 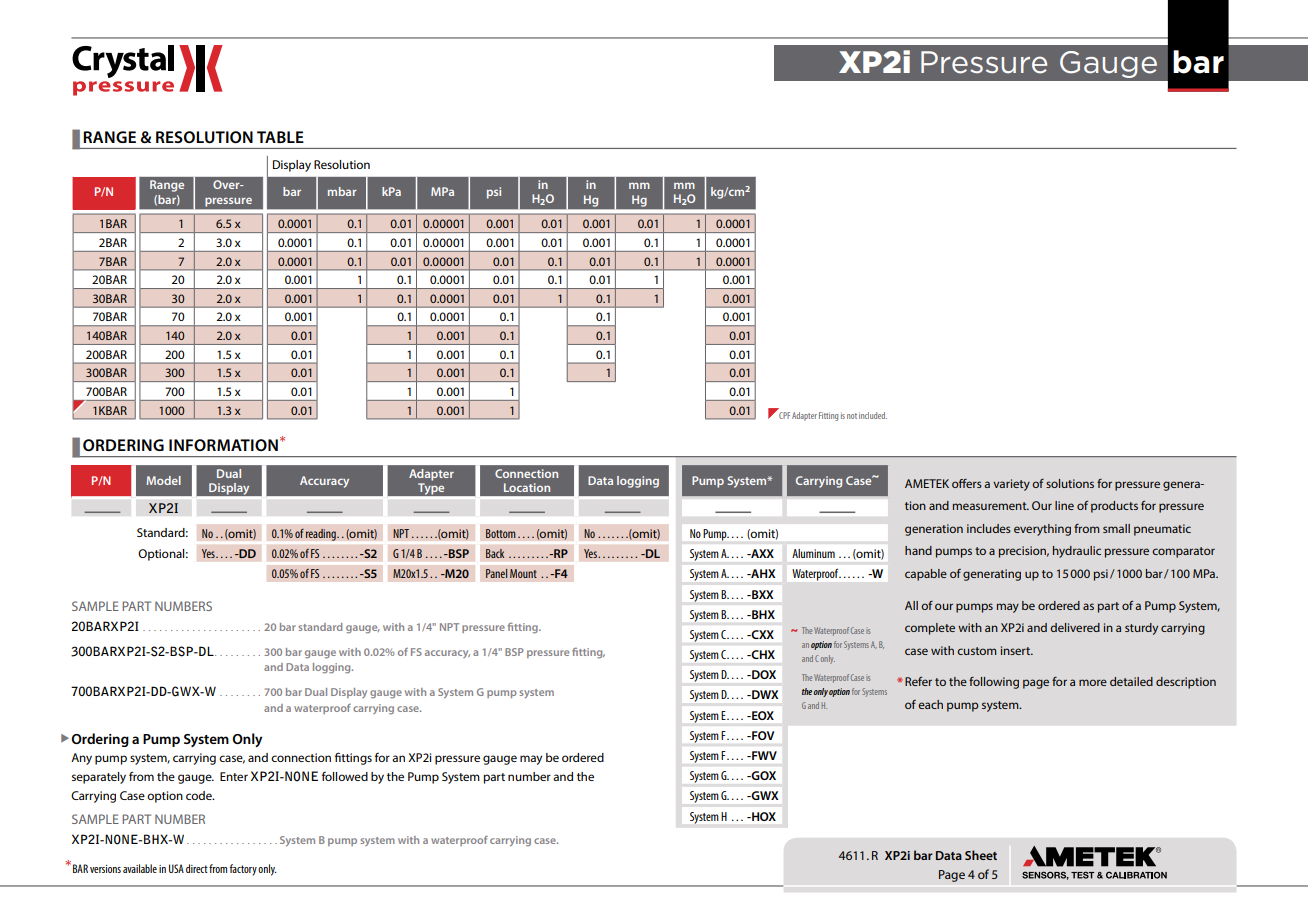 I want to click on Model, so click(x=163, y=480).
